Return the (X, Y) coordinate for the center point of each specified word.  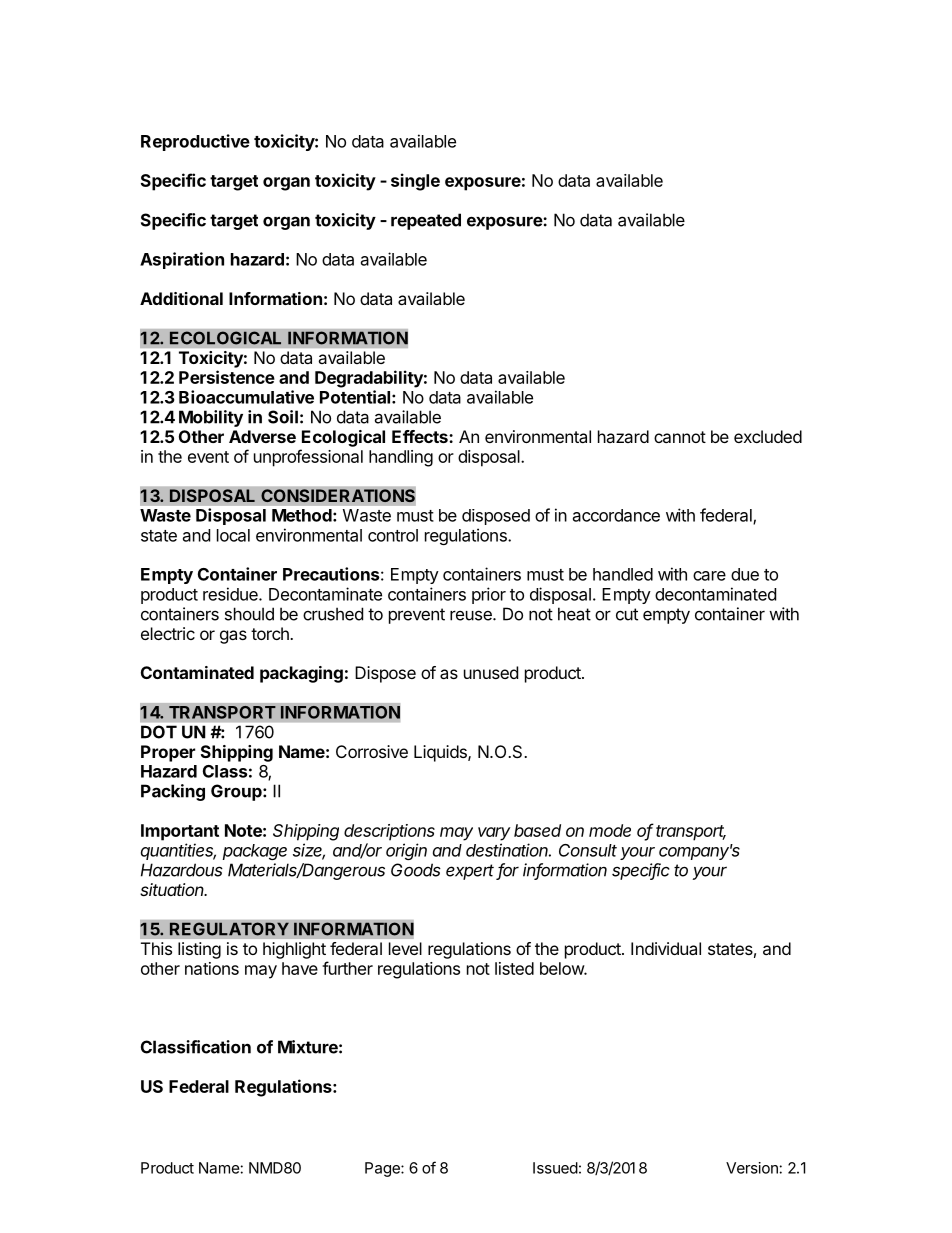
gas (233, 637)
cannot (680, 437)
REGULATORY (229, 929)
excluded (768, 436)
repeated (426, 221)
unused (491, 672)
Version (752, 1168)
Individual (666, 948)
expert (471, 872)
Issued (555, 1168)
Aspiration (182, 260)
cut (627, 614)
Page (383, 1169)
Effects (421, 436)
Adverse (262, 436)
